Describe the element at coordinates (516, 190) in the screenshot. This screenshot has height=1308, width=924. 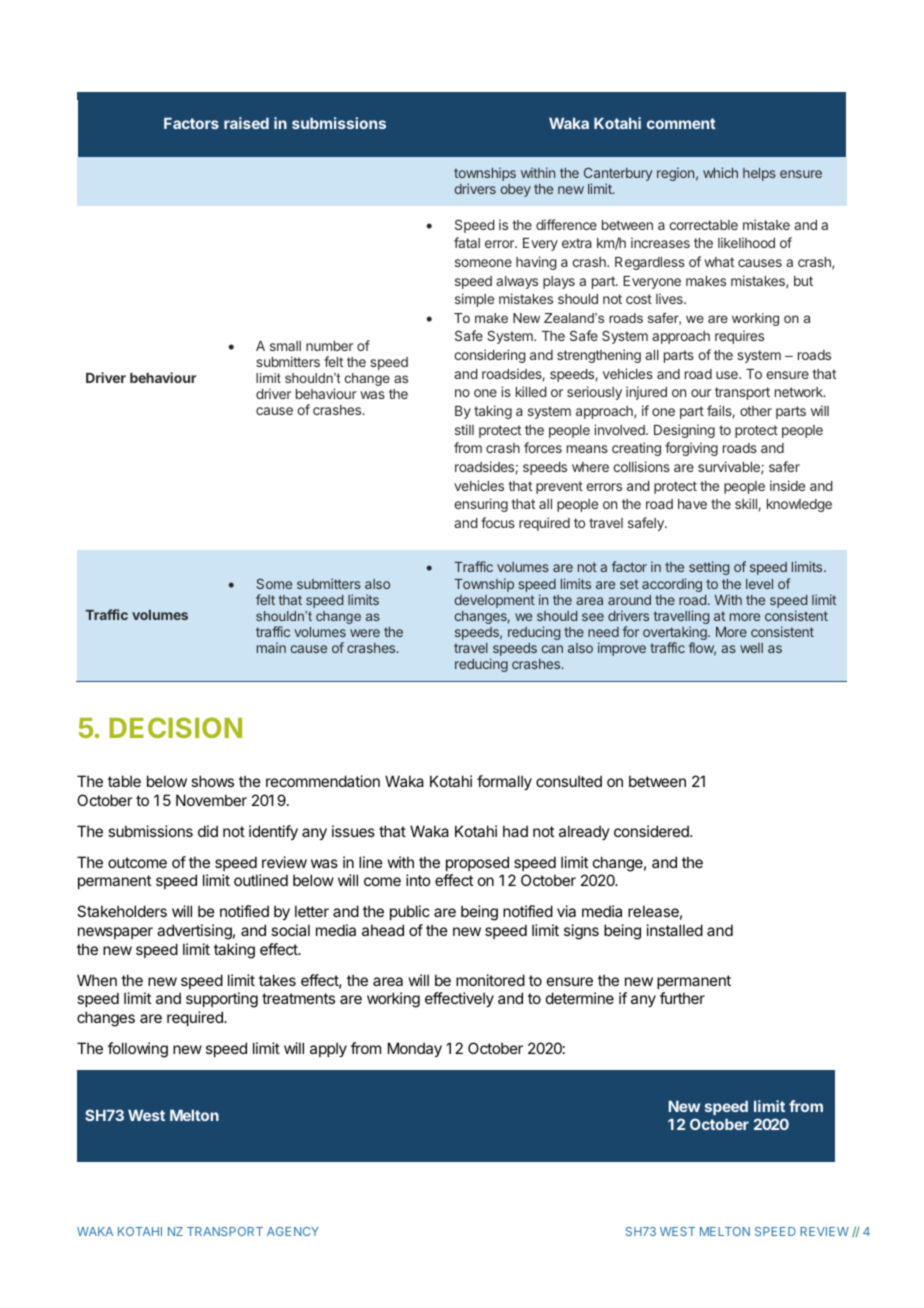
I see `obey` at that location.
